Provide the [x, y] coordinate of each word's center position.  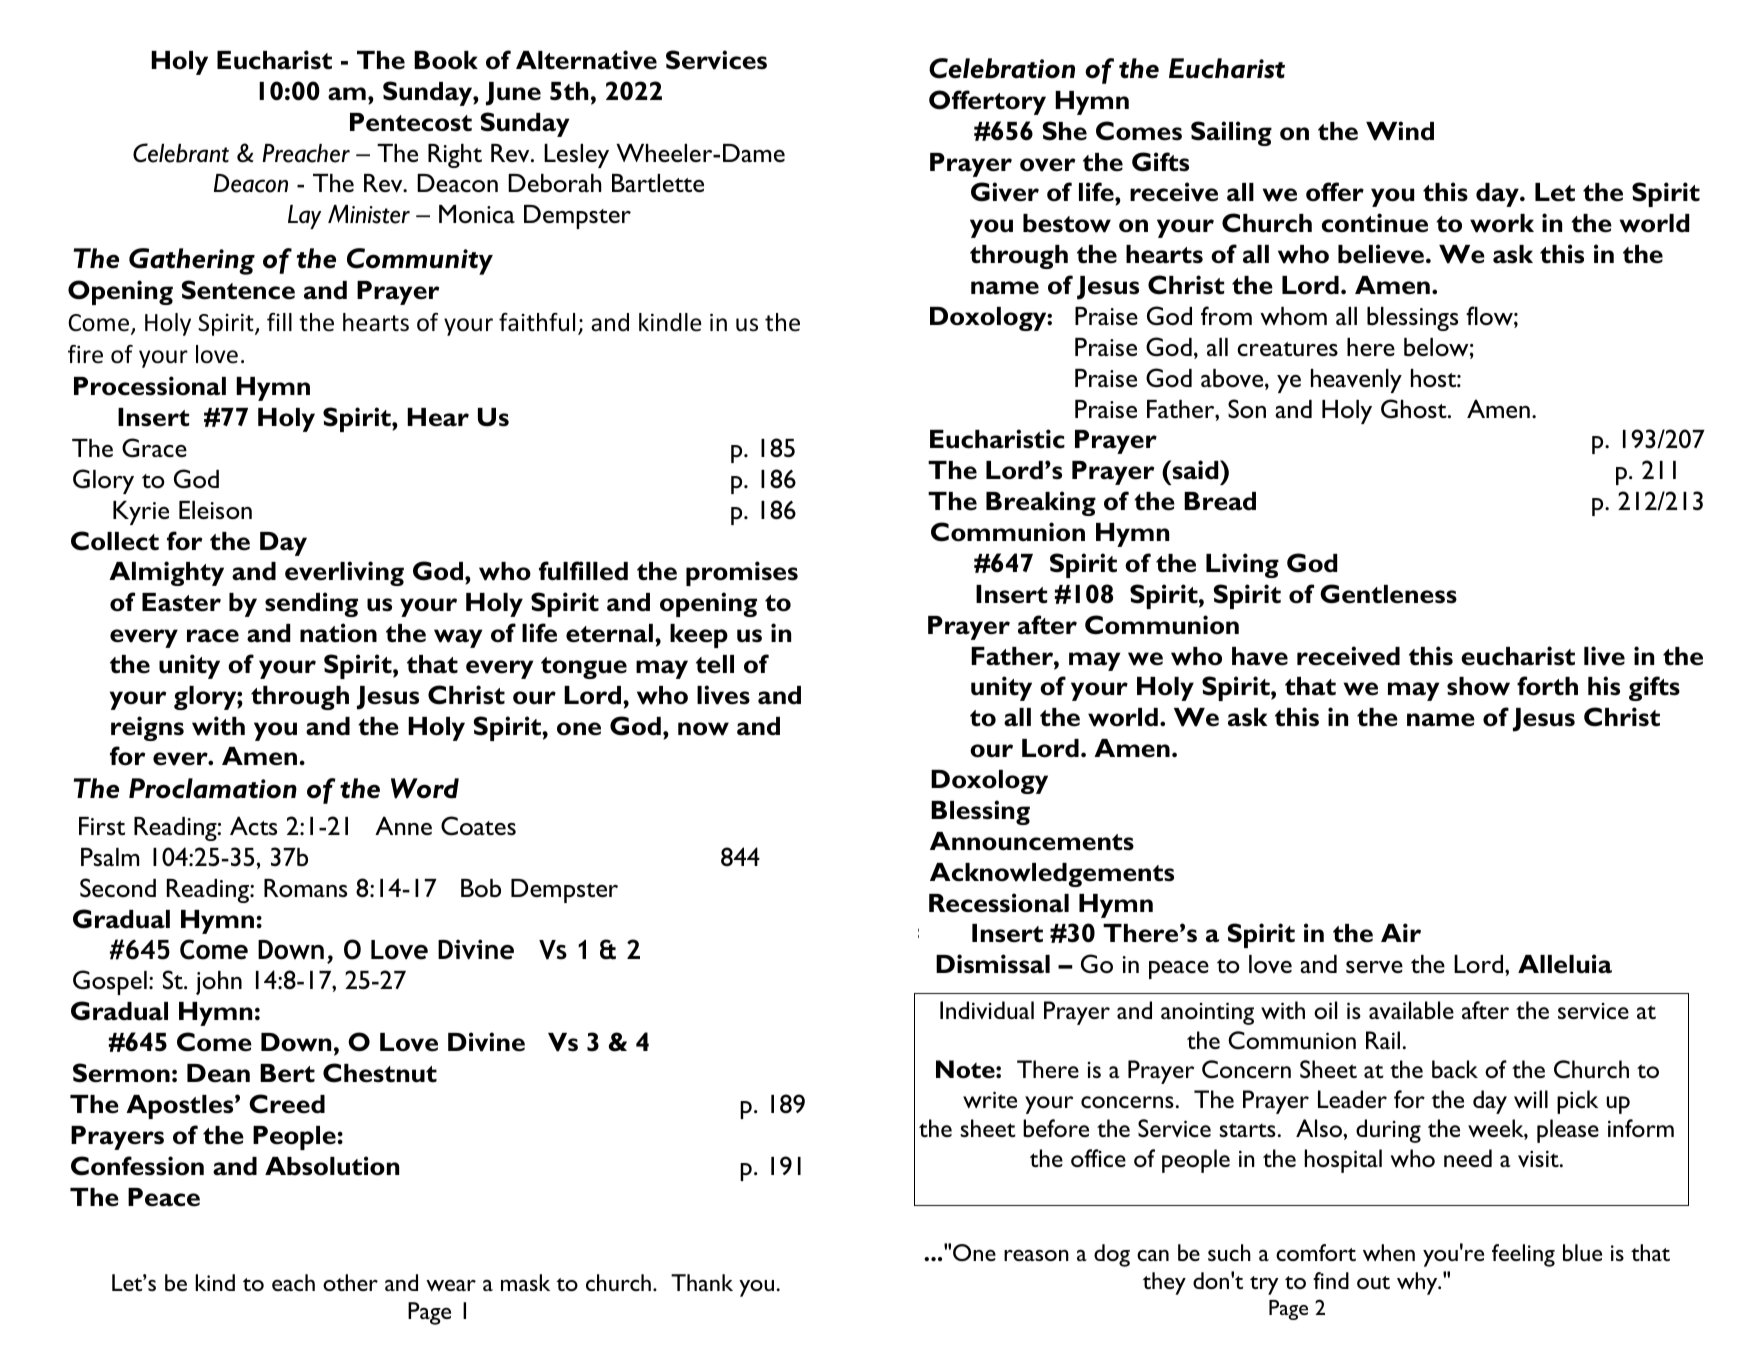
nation [338, 633]
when [1389, 1252]
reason [1036, 1255]
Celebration [1002, 68]
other [350, 1282]
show [1478, 686]
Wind [1400, 131]
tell [715, 664]
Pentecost [411, 122]
